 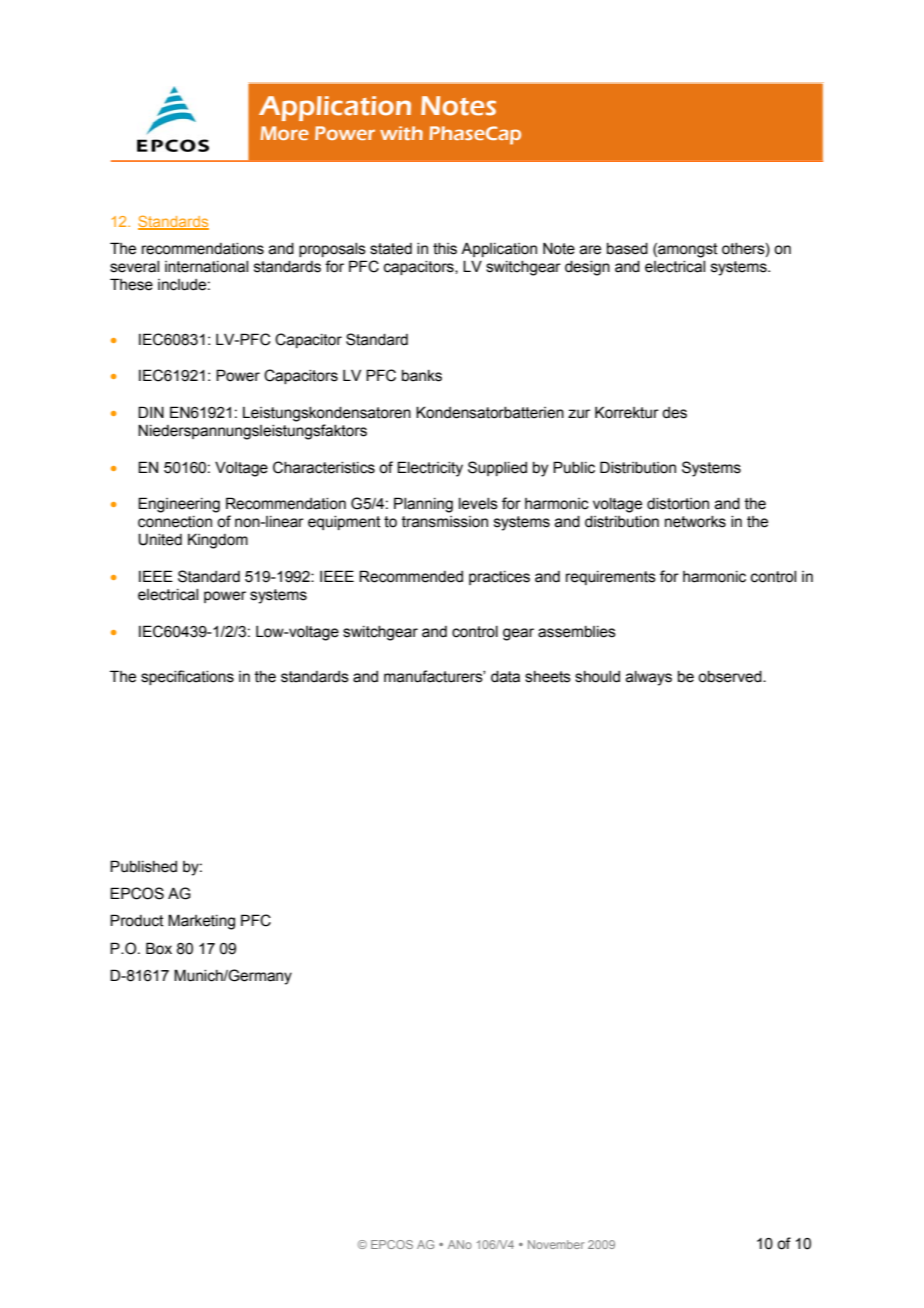 What do you see at coordinates (159, 948) in the document?
I see `Box` at bounding box center [159, 948].
